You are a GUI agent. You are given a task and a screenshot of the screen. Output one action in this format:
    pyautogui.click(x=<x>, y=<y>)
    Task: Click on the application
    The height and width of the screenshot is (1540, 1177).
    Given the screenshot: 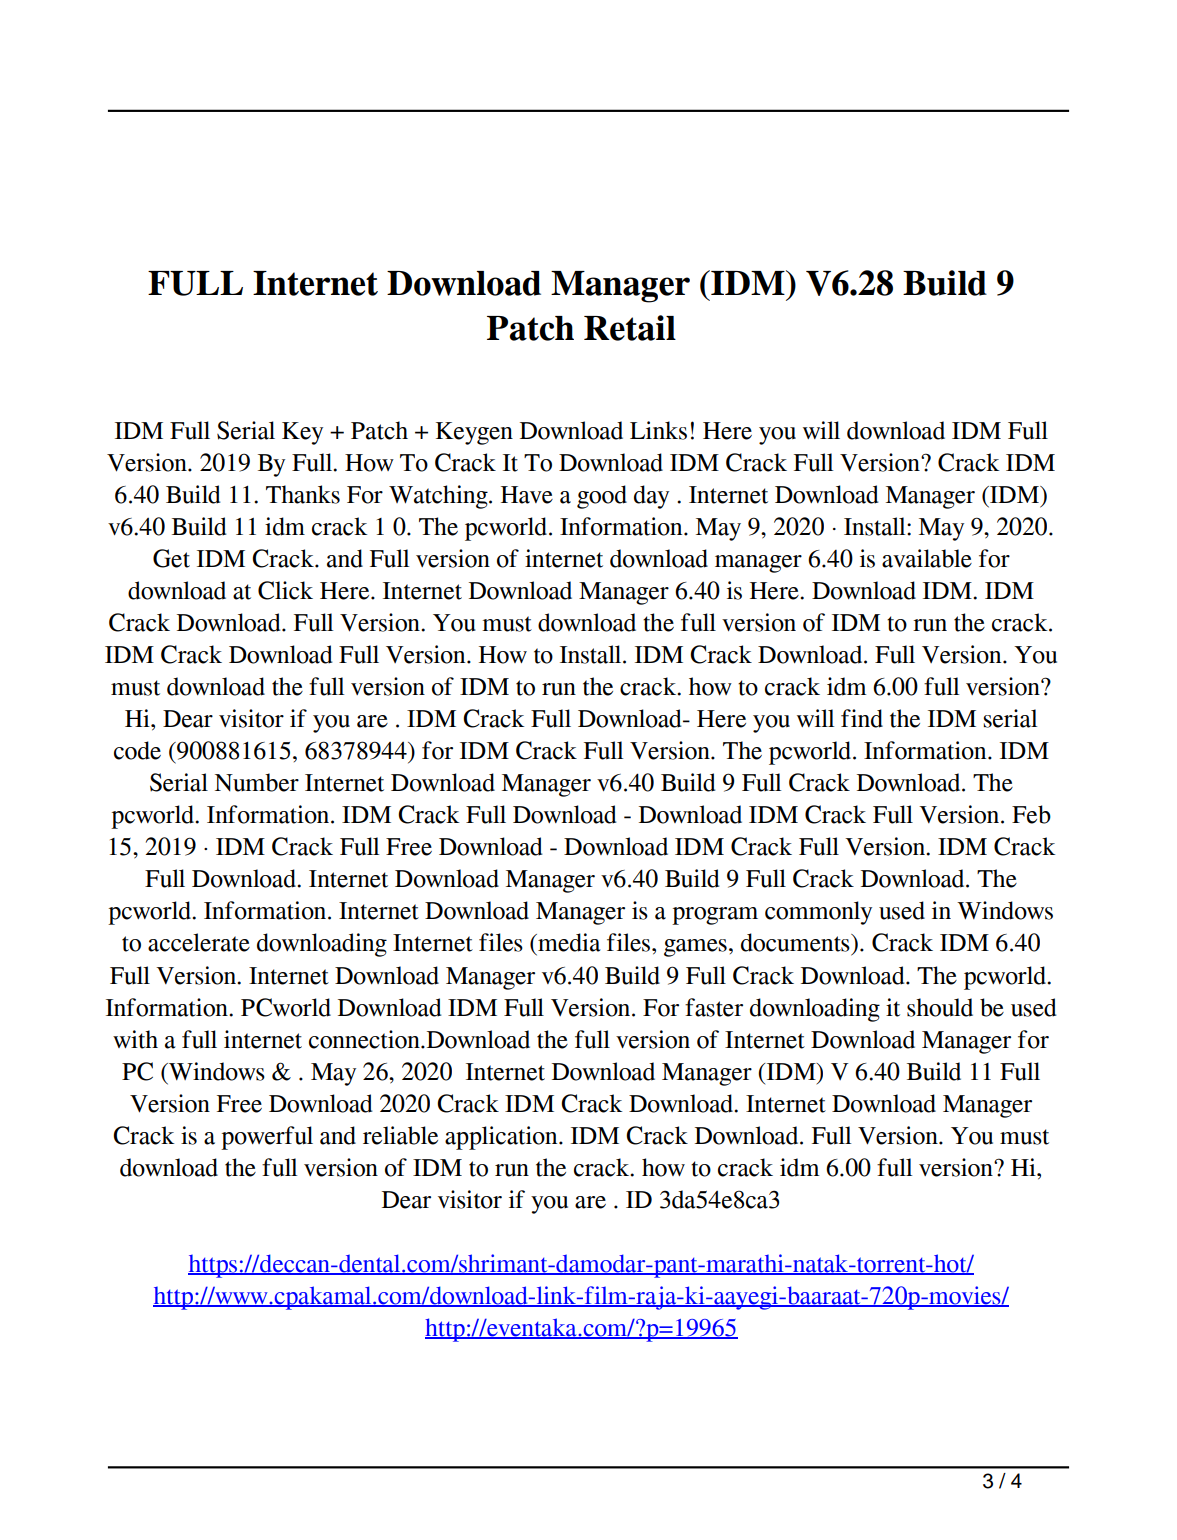 What is the action you would take?
    pyautogui.click(x=502, y=1138)
